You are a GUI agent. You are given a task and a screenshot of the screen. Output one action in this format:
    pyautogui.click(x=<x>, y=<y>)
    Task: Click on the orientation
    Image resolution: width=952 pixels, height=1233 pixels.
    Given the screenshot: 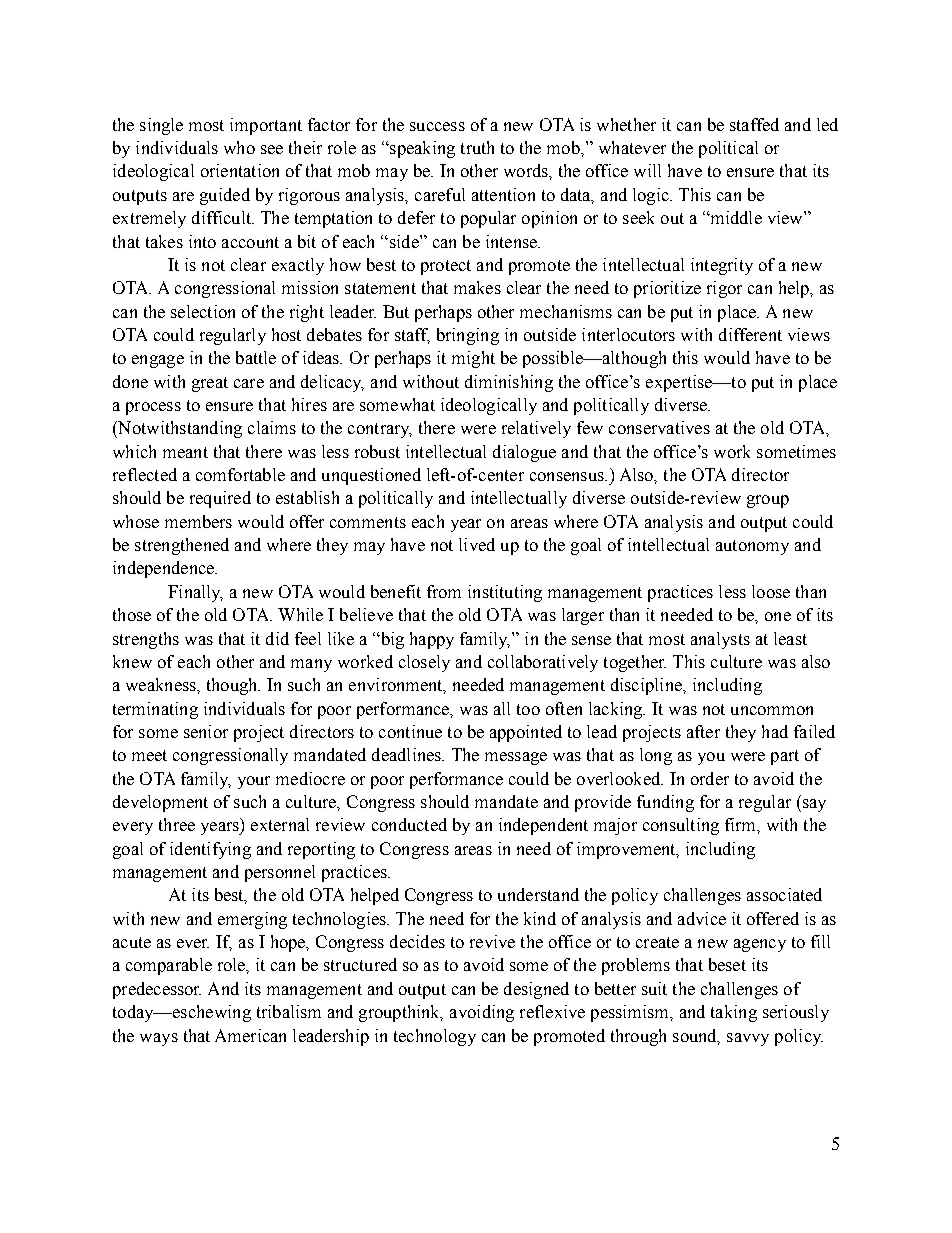 What is the action you would take?
    pyautogui.click(x=240, y=170)
